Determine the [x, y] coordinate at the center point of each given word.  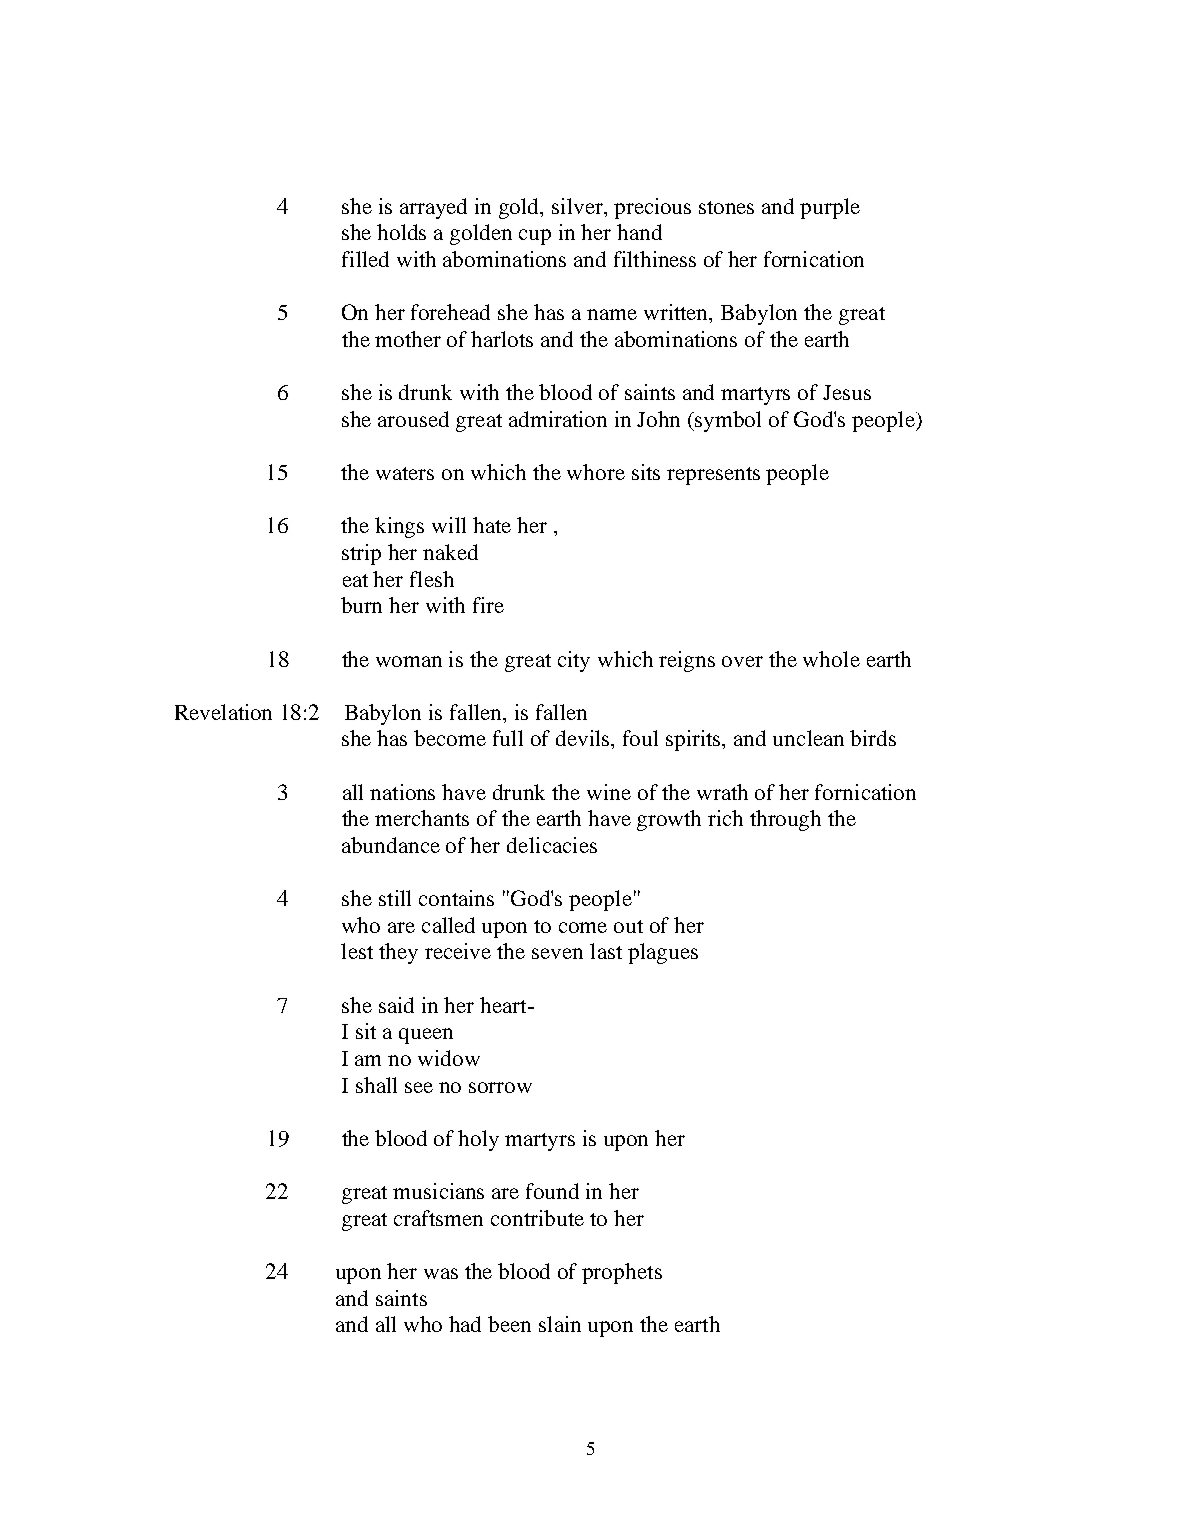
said [396, 1005]
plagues [663, 953]
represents [713, 476]
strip [361, 554]
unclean [808, 738]
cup [535, 237]
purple [830, 208]
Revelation [223, 712]
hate [492, 525]
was [441, 1273]
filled [365, 259]
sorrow [500, 1087]
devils [584, 739]
